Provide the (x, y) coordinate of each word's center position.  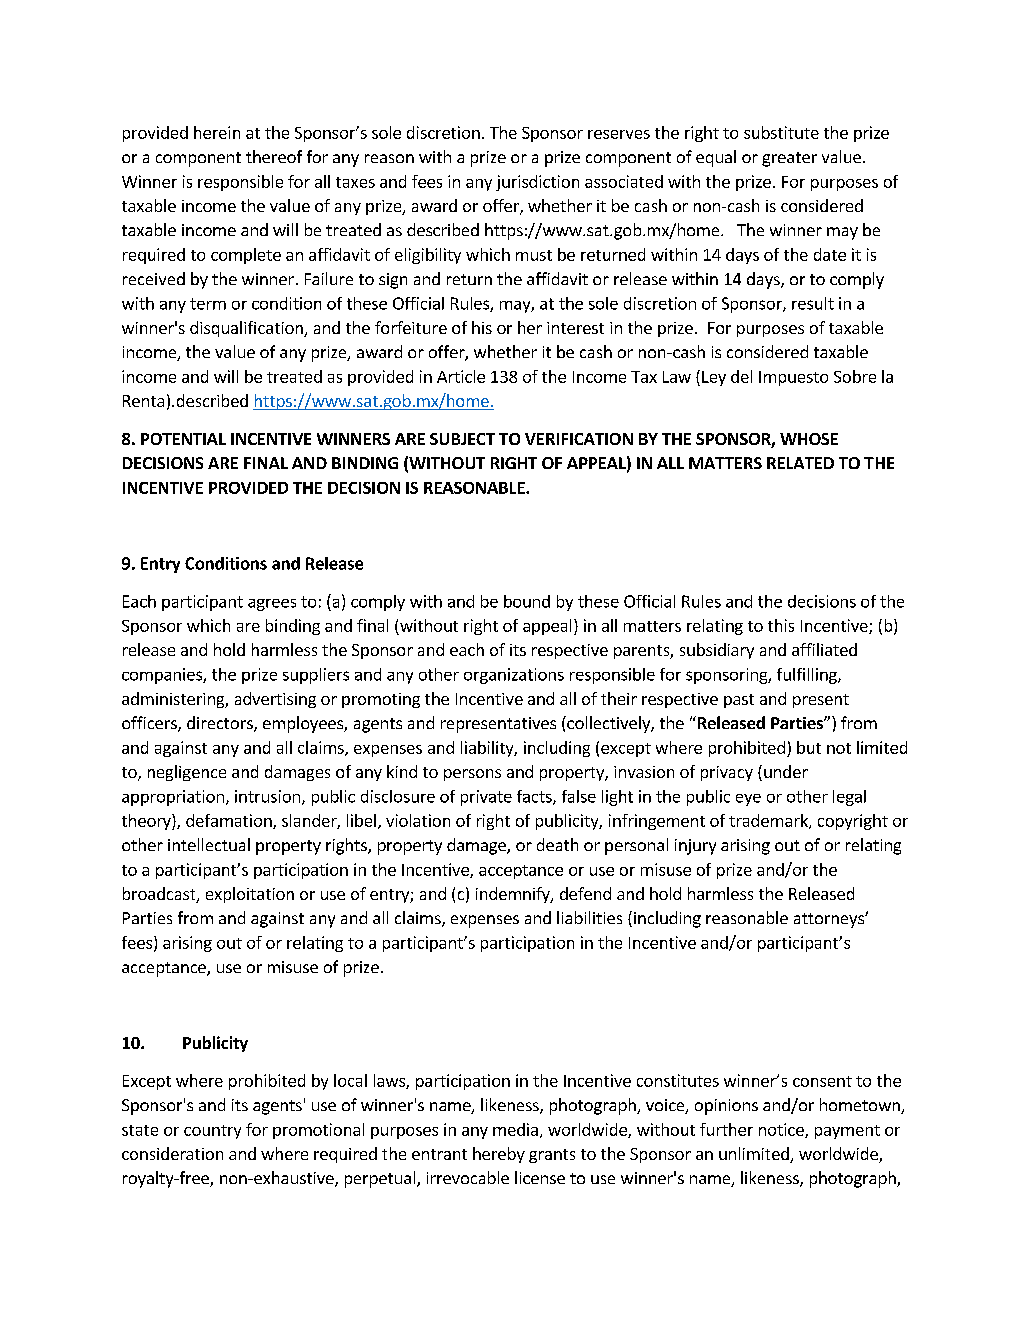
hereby (499, 1155)
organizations (514, 676)
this (781, 625)
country (212, 1132)
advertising (275, 700)
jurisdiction (537, 183)
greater (789, 159)
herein (217, 132)
